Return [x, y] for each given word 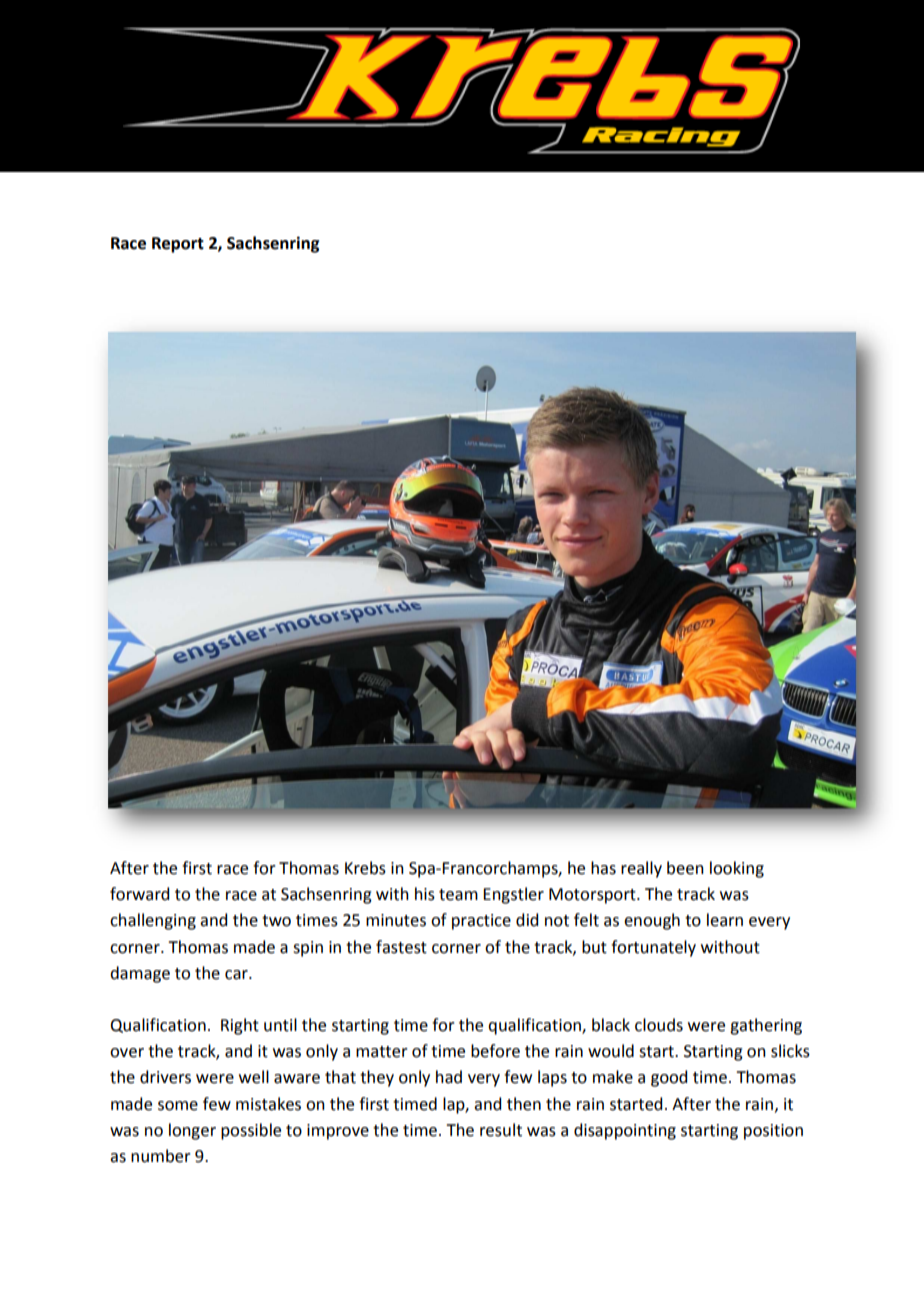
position [773, 1132]
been [685, 868]
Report [178, 245]
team [458, 895]
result [501, 1130]
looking [737, 869]
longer [192, 1131]
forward [139, 894]
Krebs [365, 868]
